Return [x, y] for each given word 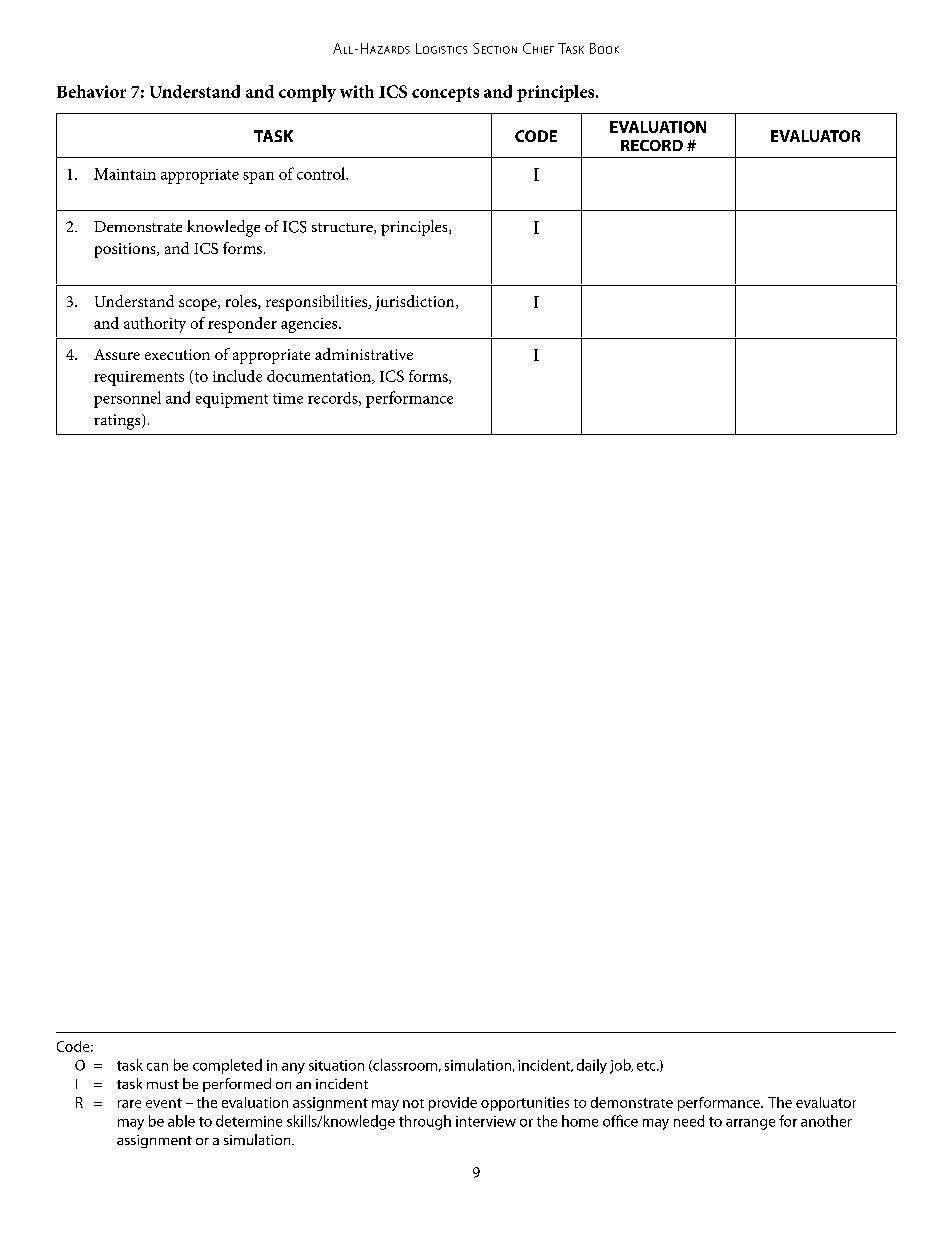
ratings [118, 422]
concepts [445, 94]
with [357, 91]
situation [336, 1065]
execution [177, 354]
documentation [320, 377]
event [164, 1103]
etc [647, 1066]
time [288, 398]
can [157, 1067]
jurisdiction [416, 303]
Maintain [125, 174]
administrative [364, 354]
